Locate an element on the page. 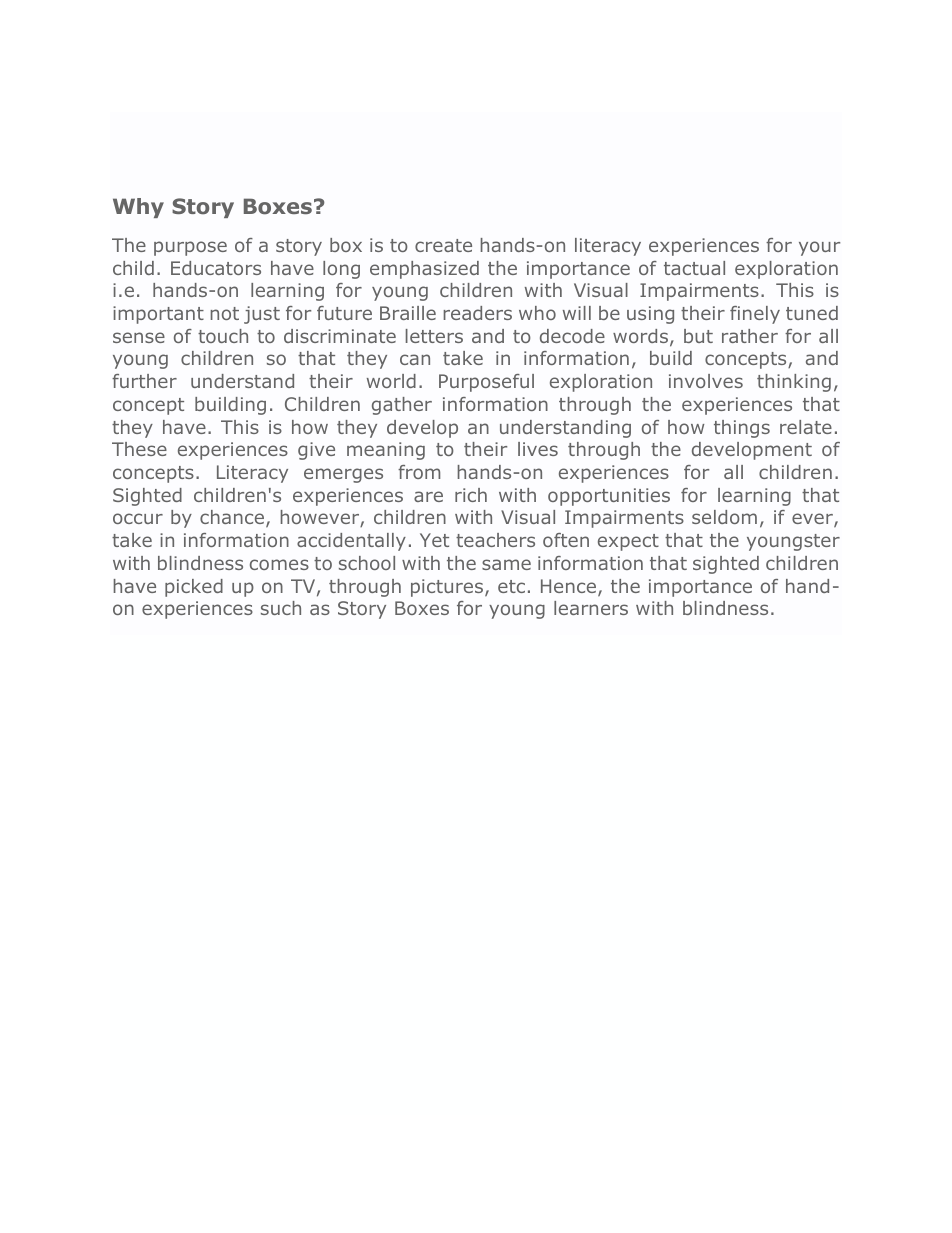 The width and height of the image is (952, 1233). gather is located at coordinates (402, 406).
